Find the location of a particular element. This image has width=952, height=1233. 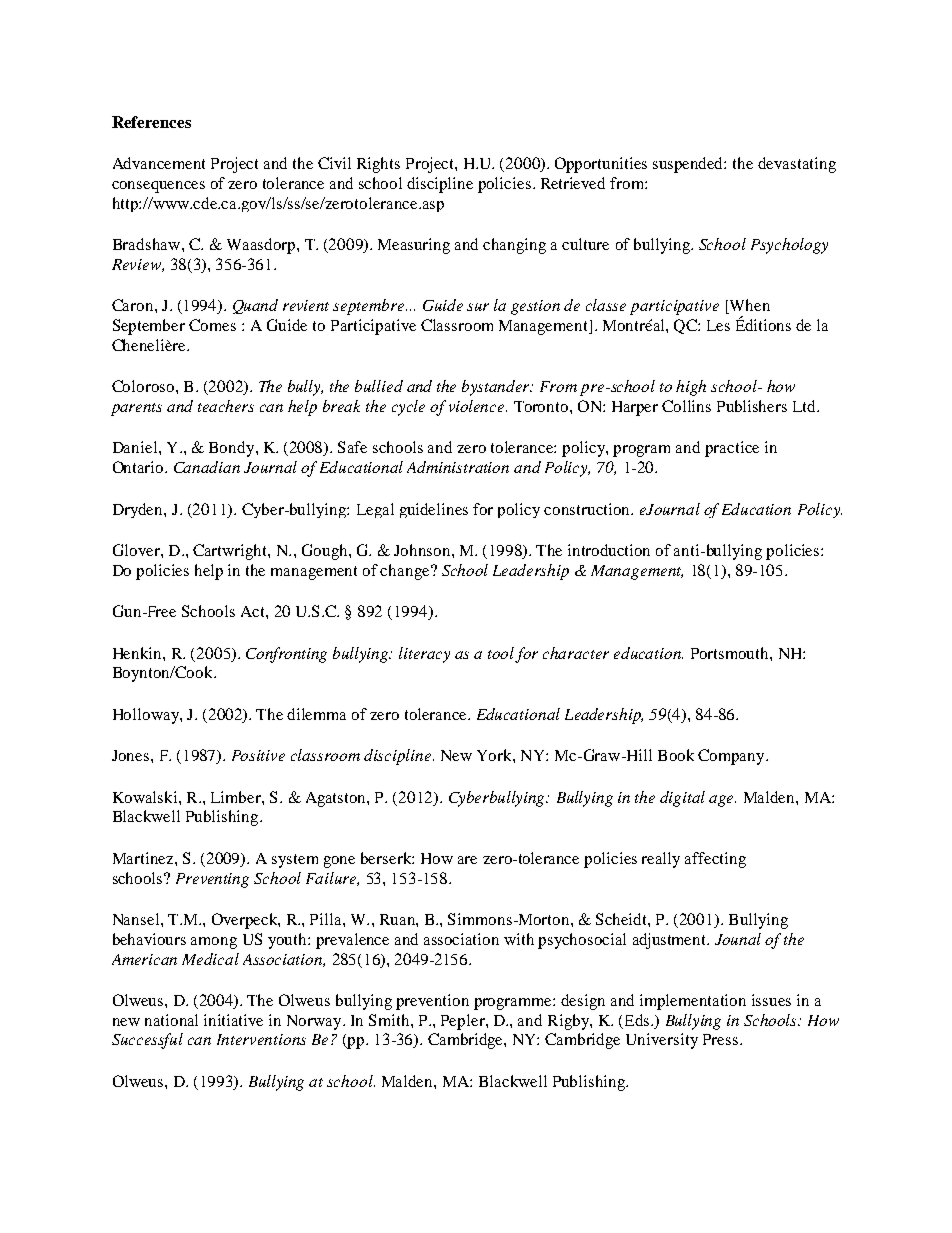

Advancement is located at coordinates (159, 163).
